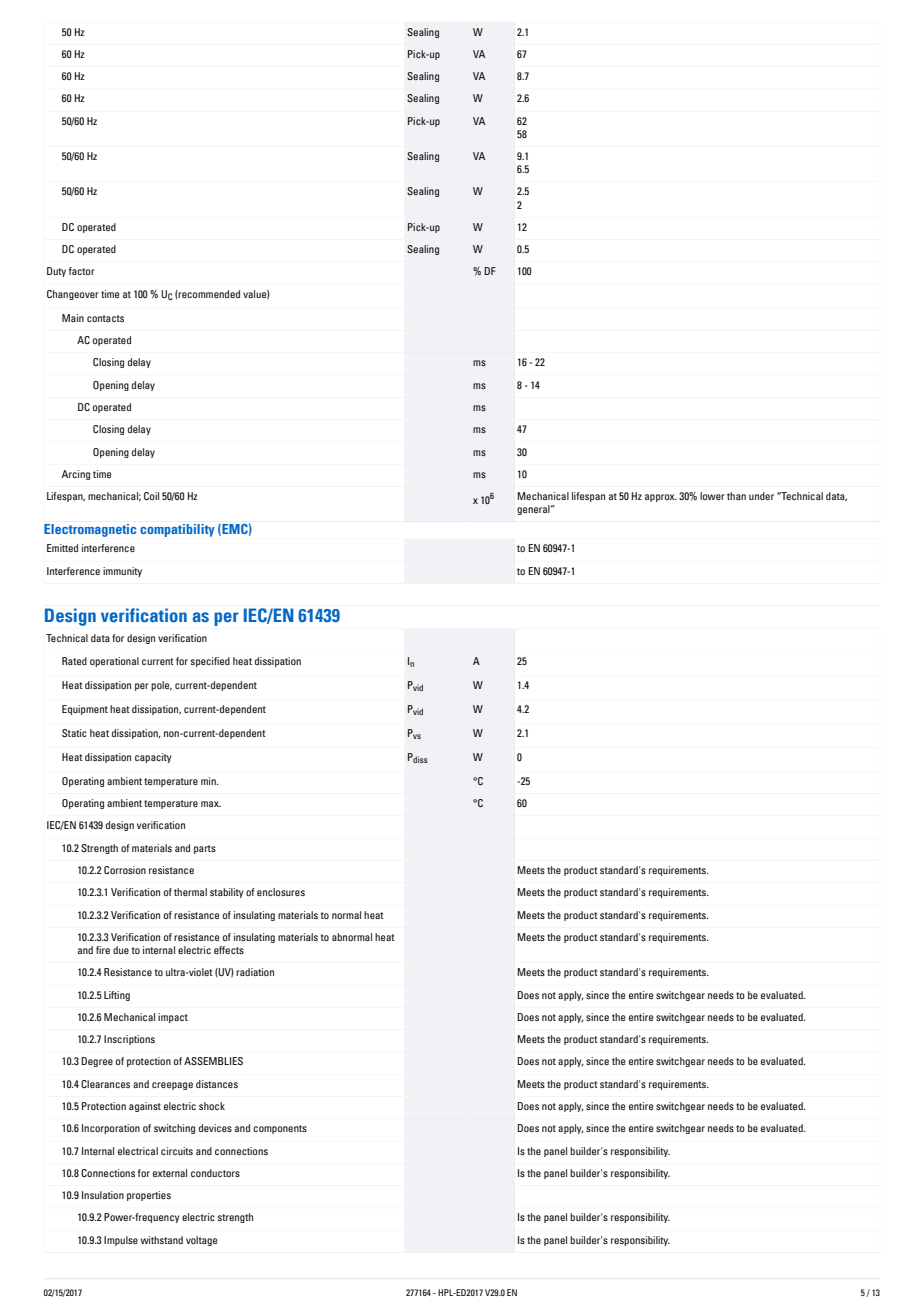  I want to click on components, so click(280, 1129).
